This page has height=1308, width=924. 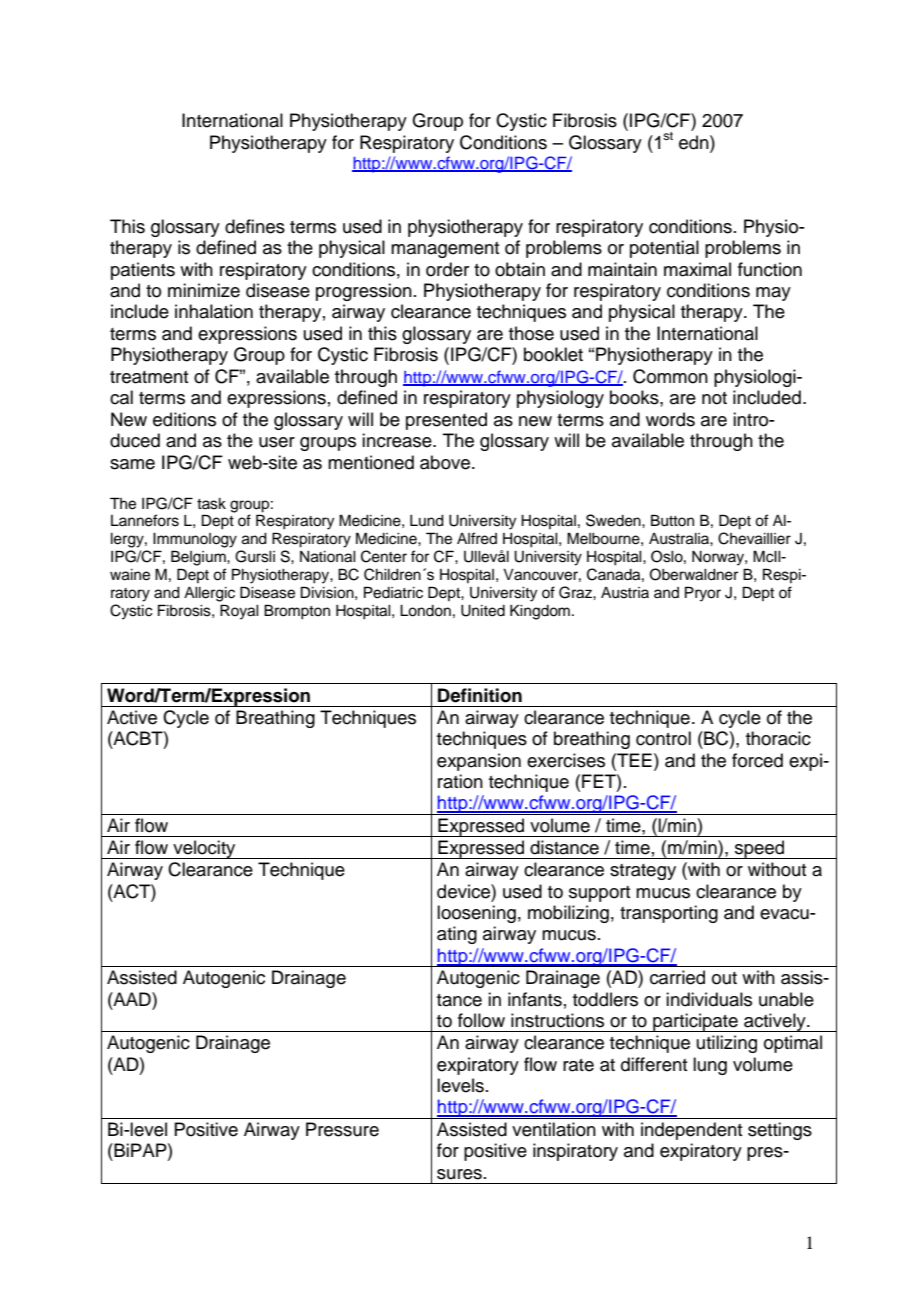 What do you see at coordinates (480, 695) in the page?
I see `Definition` at bounding box center [480, 695].
